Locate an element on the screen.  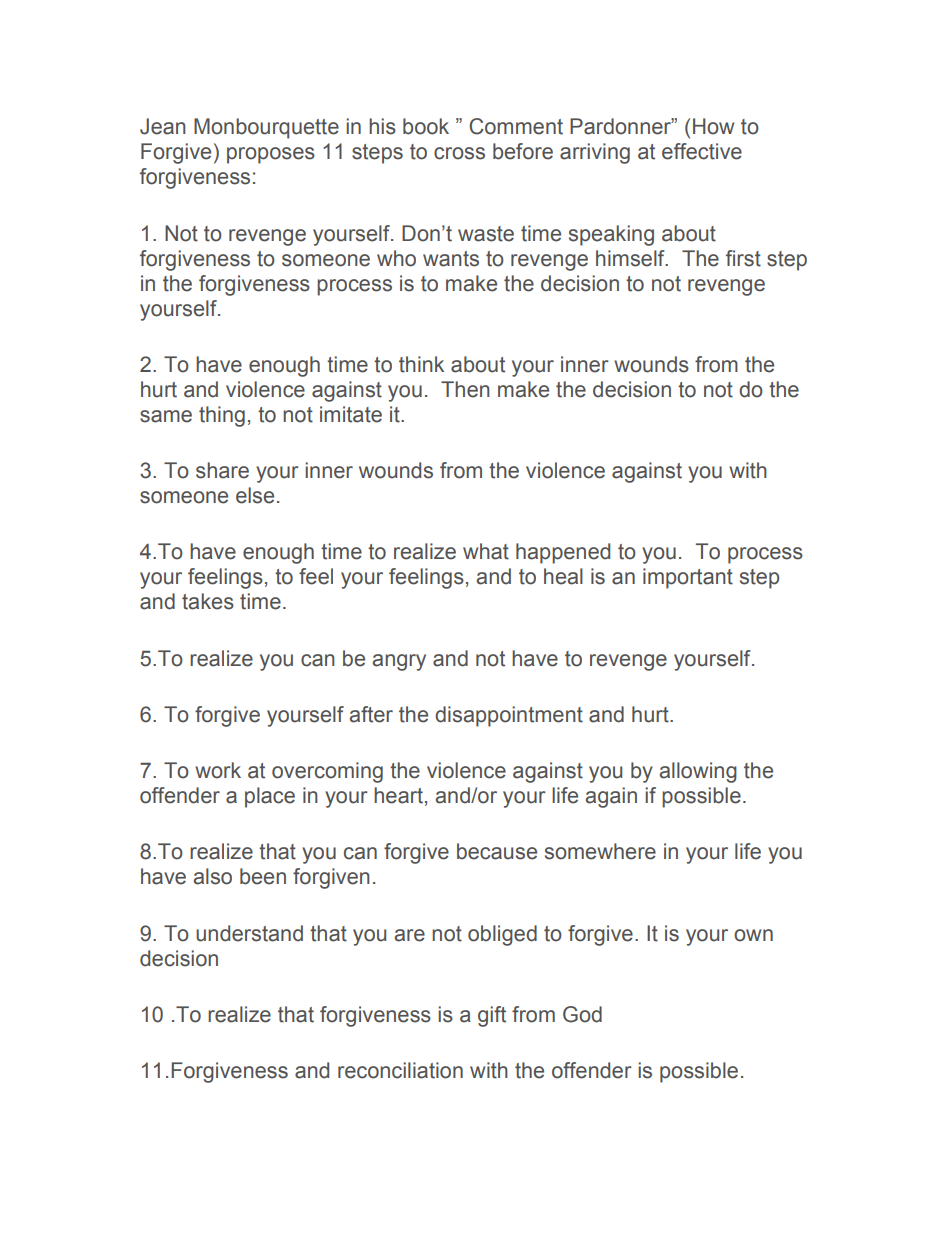
what is located at coordinates (486, 551).
